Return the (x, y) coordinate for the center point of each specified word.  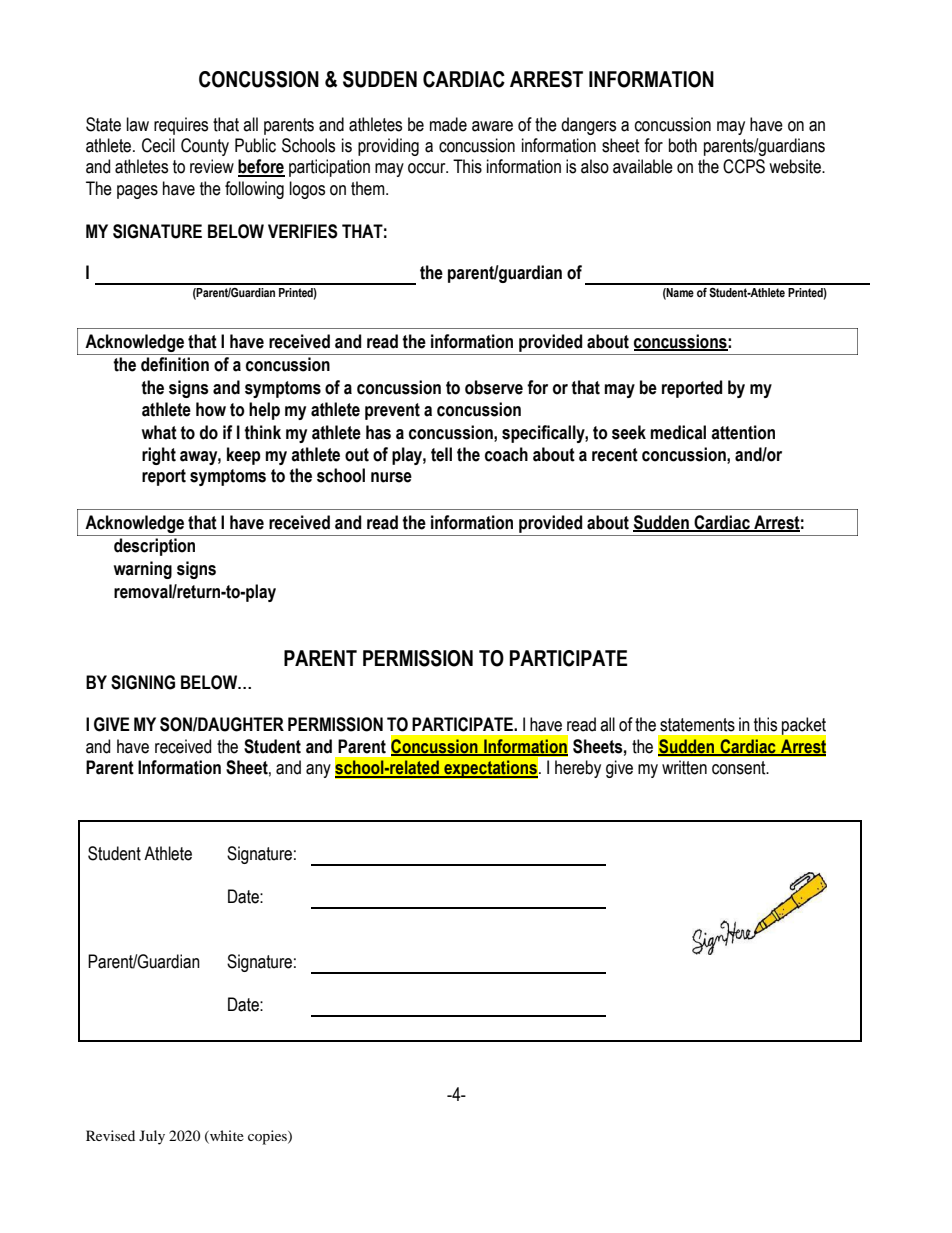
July (152, 1137)
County (205, 147)
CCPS (744, 166)
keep (244, 456)
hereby (578, 769)
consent (740, 768)
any (318, 771)
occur (428, 168)
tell (441, 454)
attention (743, 432)
